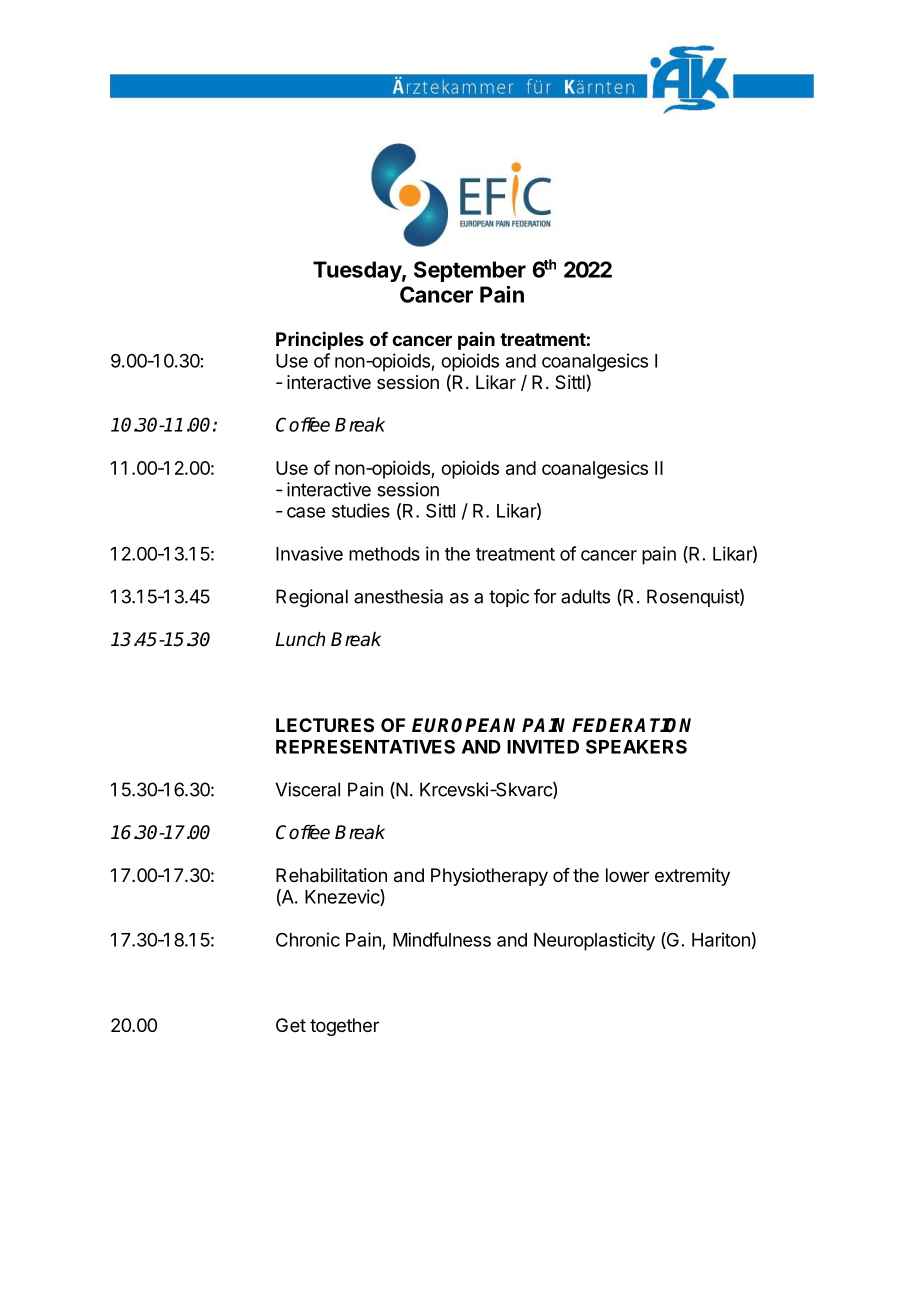  I want to click on REPRESENTATIVES, so click(365, 746).
